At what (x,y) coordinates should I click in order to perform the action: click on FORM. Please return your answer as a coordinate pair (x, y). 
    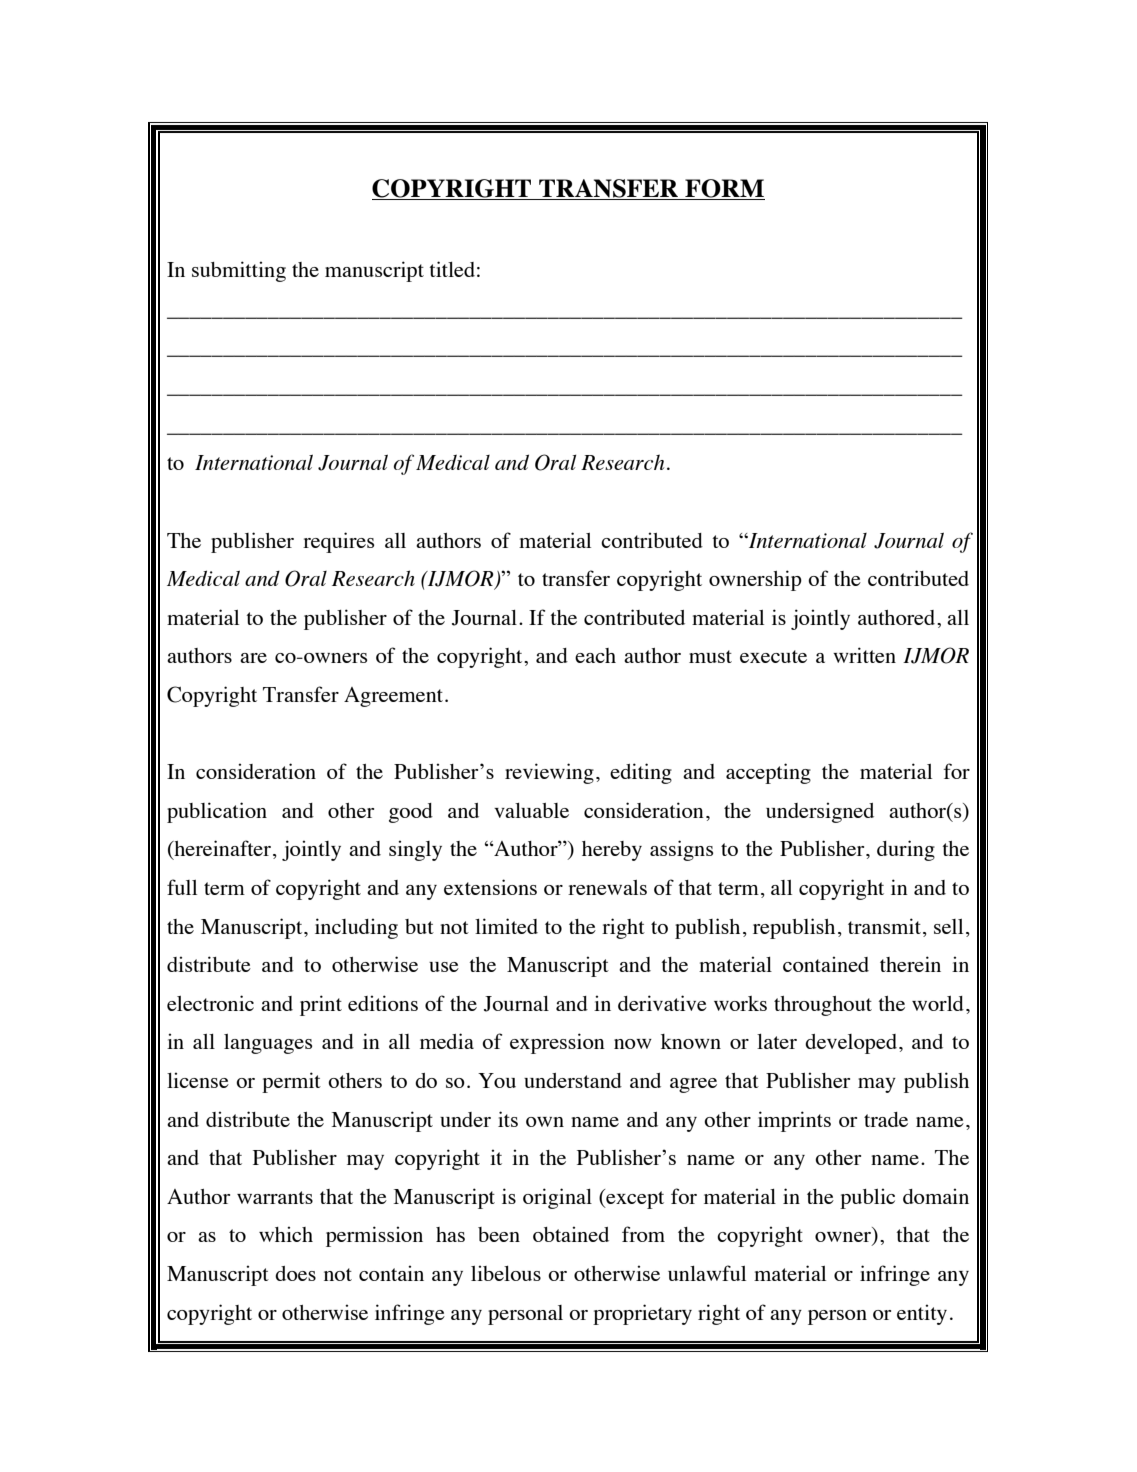
    Looking at the image, I should click on (724, 189).
